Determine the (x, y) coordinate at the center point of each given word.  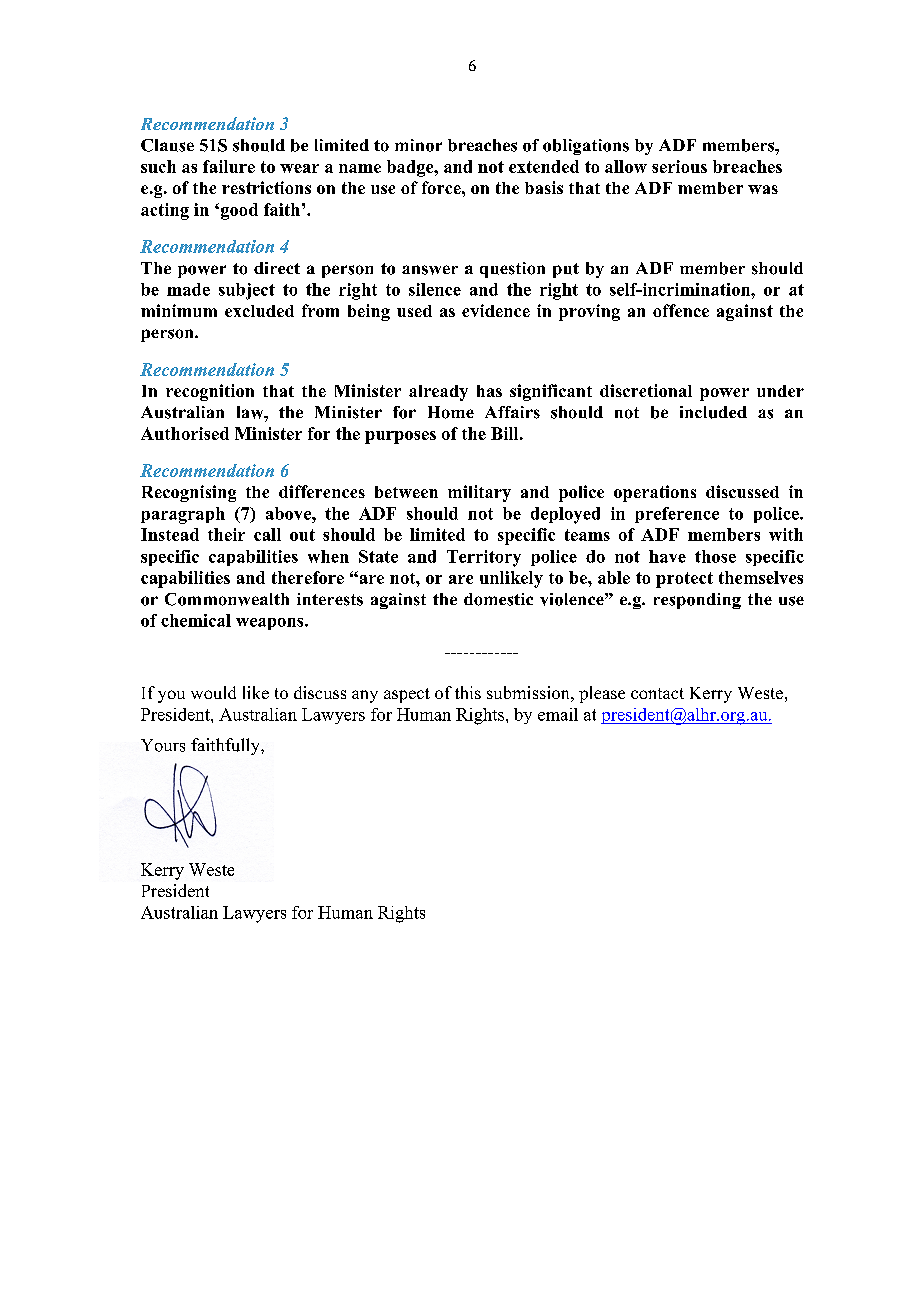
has (489, 391)
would (213, 692)
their (226, 534)
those (715, 556)
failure (229, 166)
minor (418, 145)
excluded (259, 311)
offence (681, 310)
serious (679, 166)
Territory (484, 558)
